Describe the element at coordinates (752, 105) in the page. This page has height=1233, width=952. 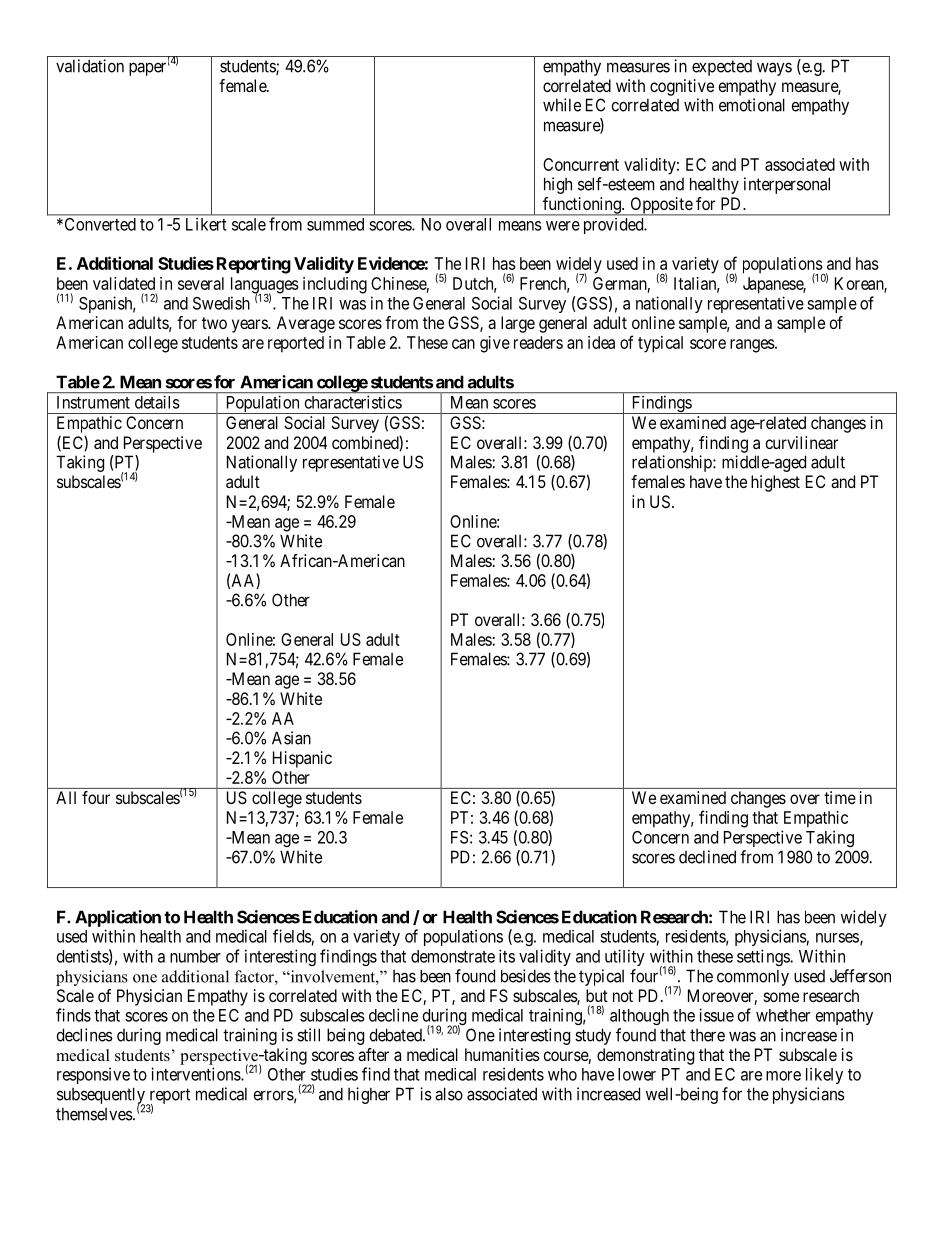
I see `emotional` at that location.
